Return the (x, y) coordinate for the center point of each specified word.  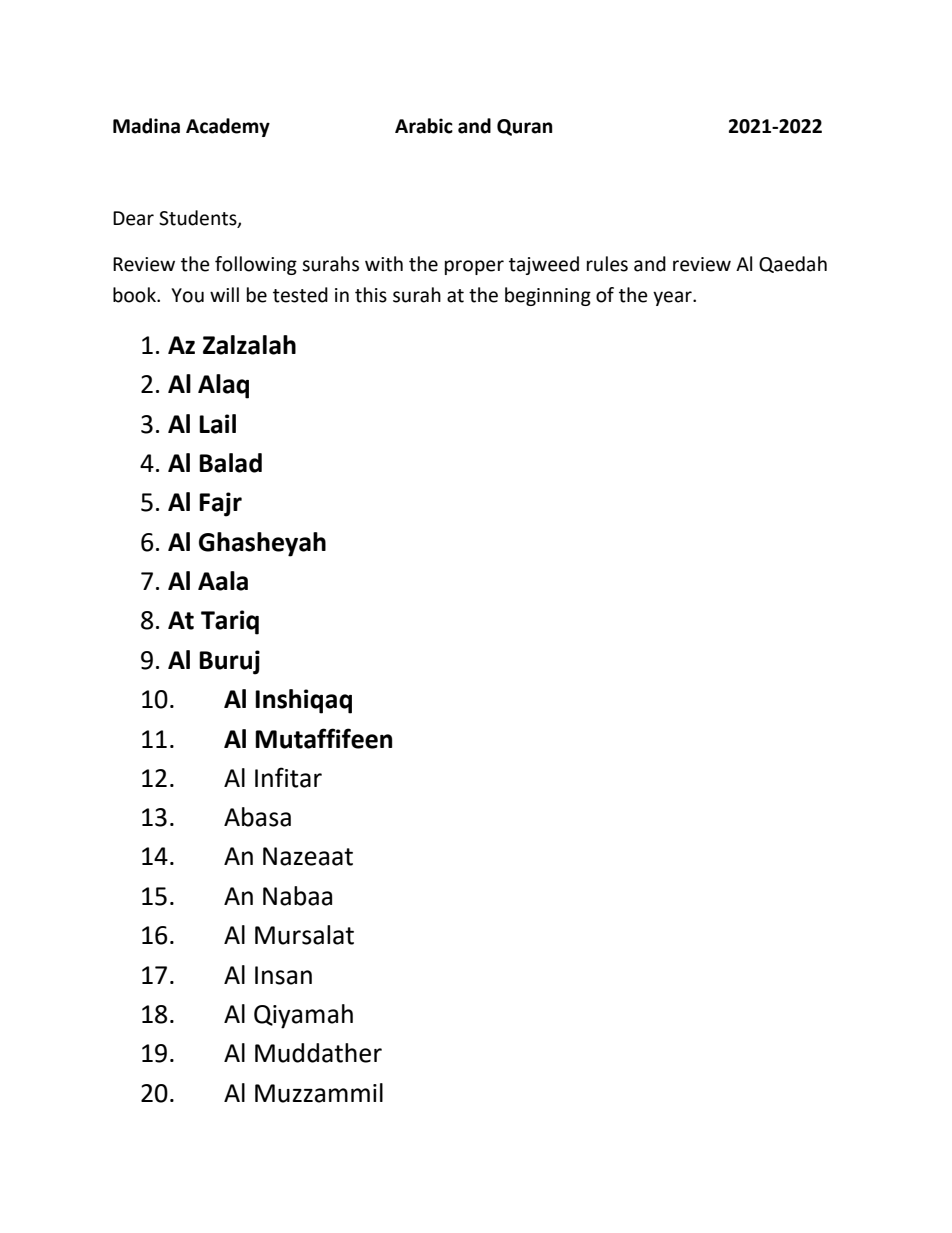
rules (607, 264)
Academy (228, 127)
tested (300, 295)
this (371, 295)
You (187, 295)
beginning (548, 296)
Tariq (230, 622)
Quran (524, 127)
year (673, 298)
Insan (283, 975)
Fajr (220, 504)
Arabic (424, 126)
